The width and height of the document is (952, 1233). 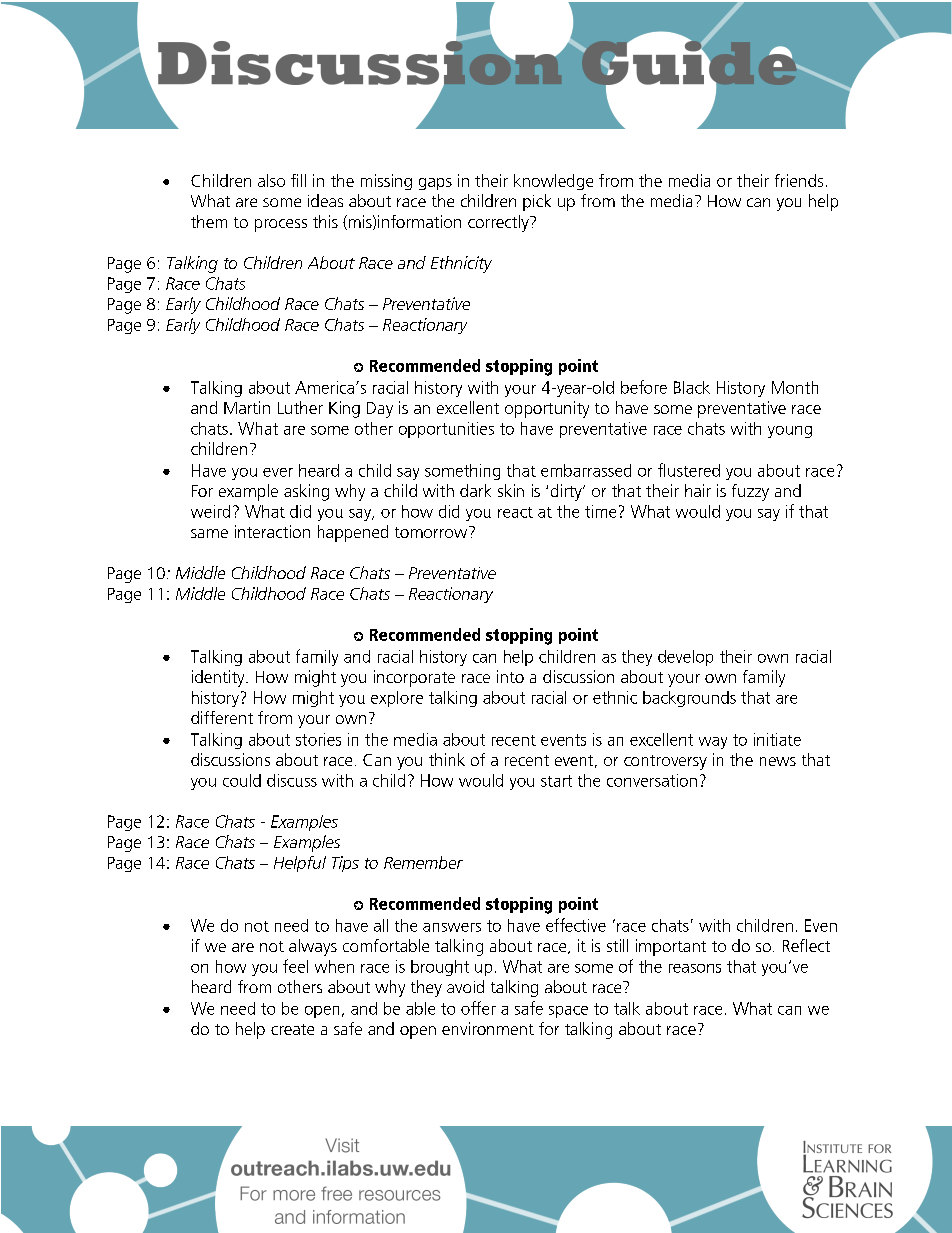 I want to click on correctly, so click(x=499, y=223).
